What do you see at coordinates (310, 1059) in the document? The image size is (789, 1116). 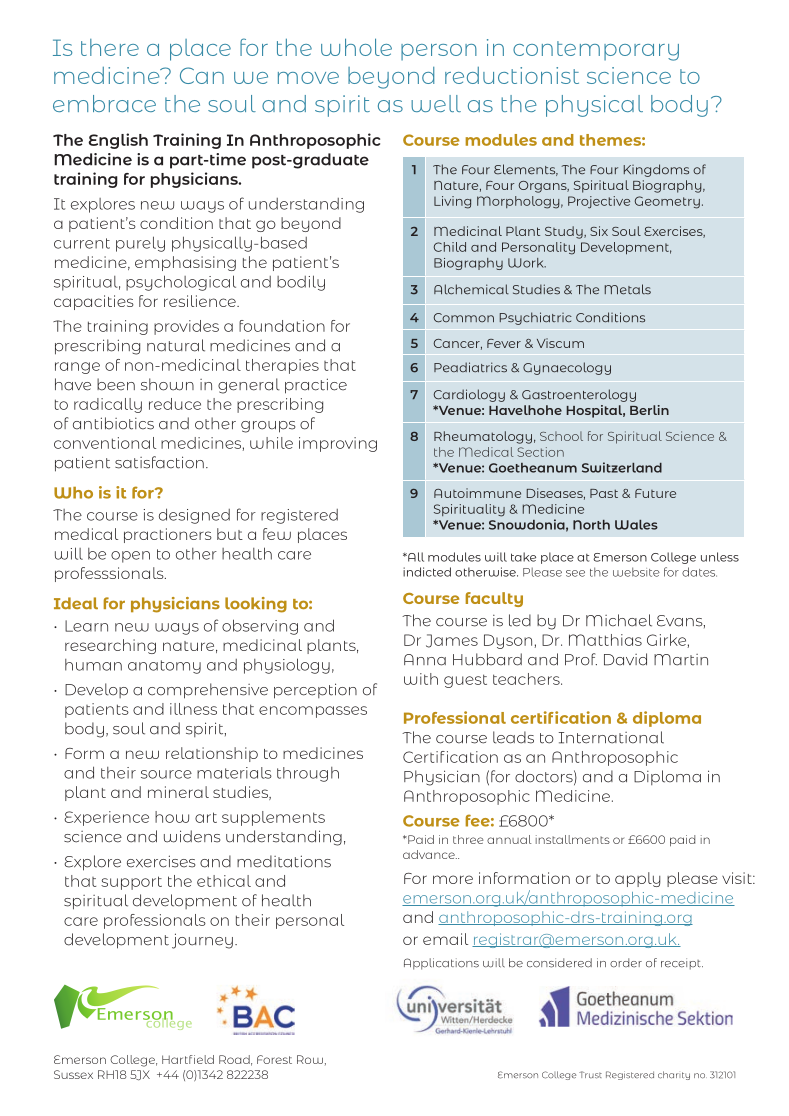 I see `Row` at bounding box center [310, 1059].
